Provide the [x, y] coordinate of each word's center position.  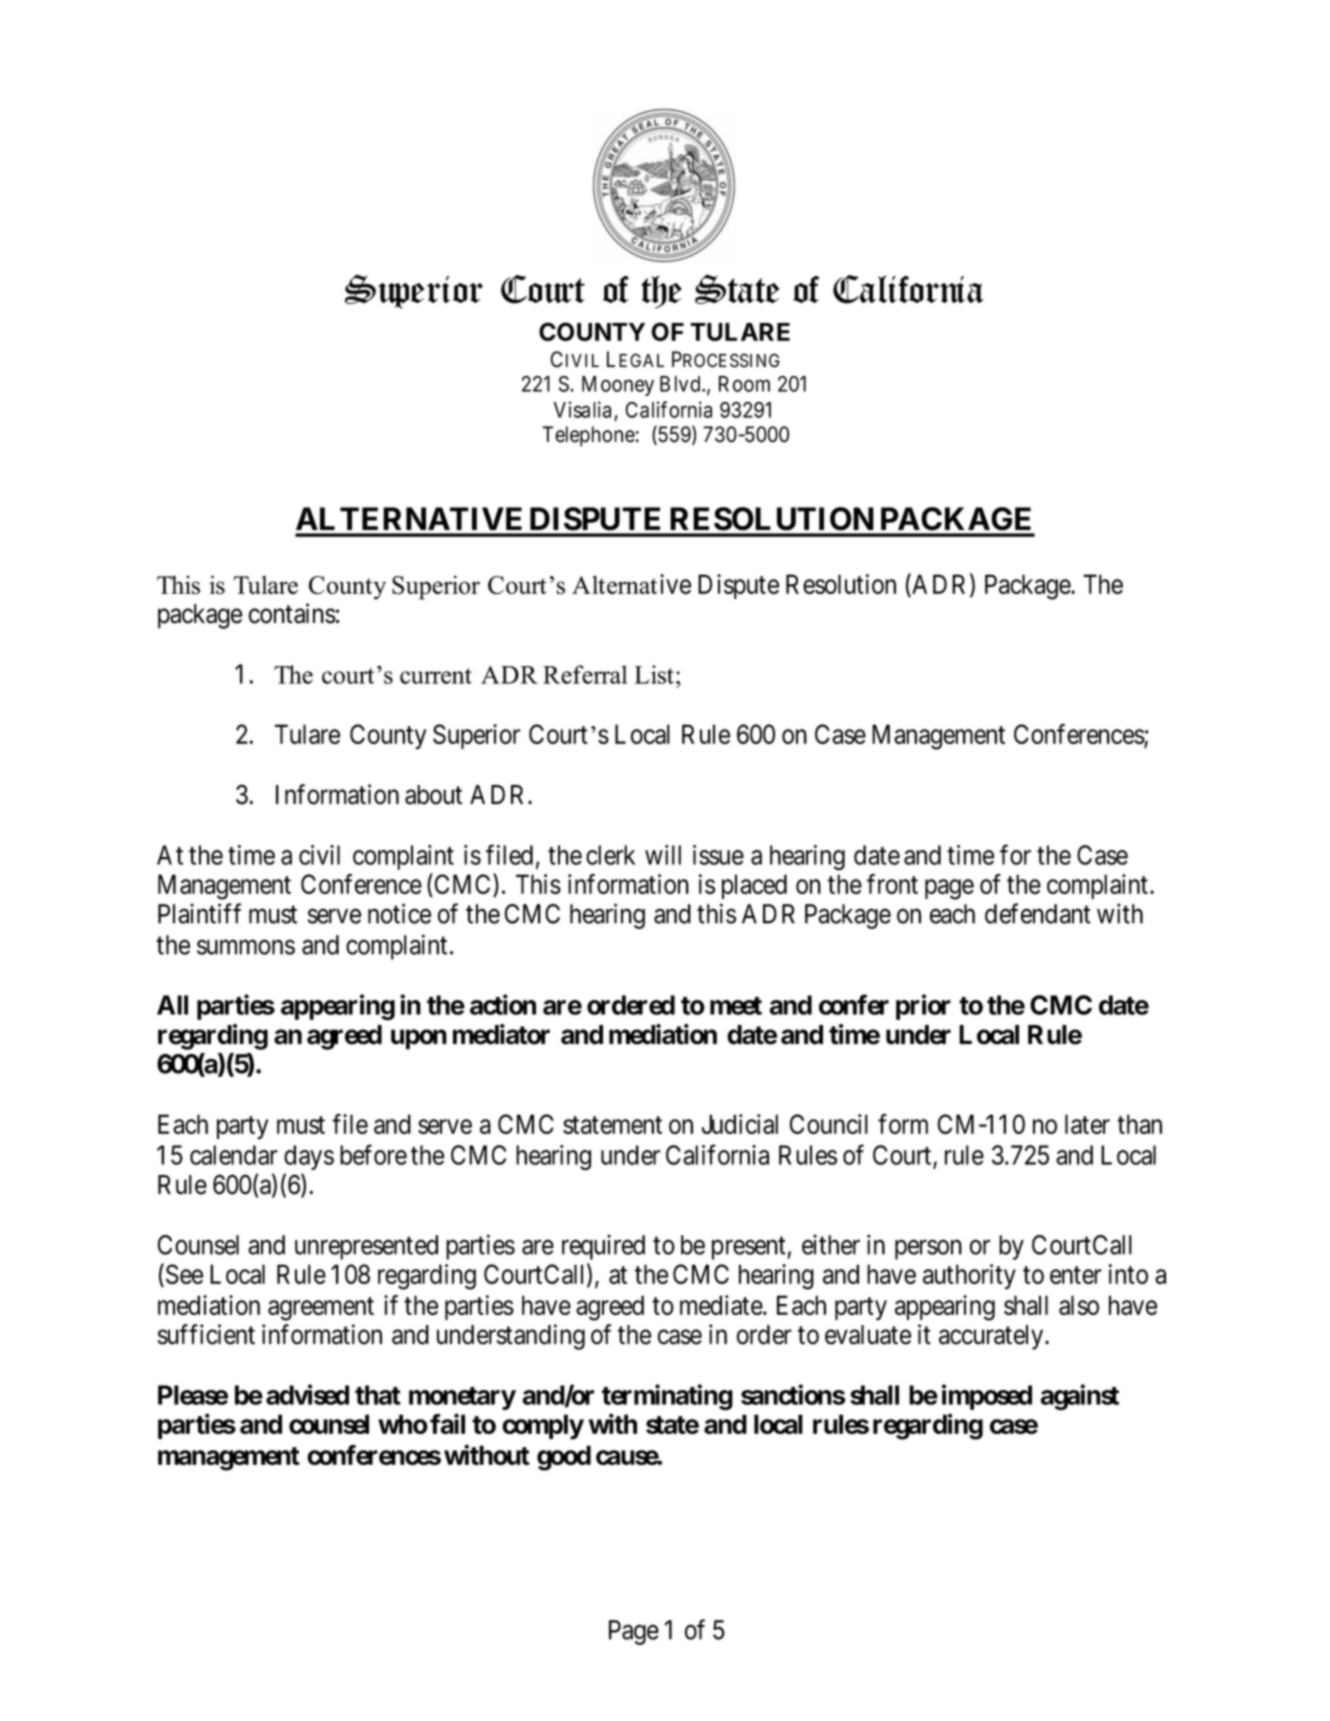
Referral [585, 674]
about [433, 795]
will [663, 855]
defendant [1038, 913]
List [654, 674]
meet [736, 1006]
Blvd [681, 384]
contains [292, 613]
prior [923, 1007]
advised [307, 1394]
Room [744, 384]
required [603, 1247]
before [373, 1154]
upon [419, 1039]
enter [1076, 1275]
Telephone [588, 436]
